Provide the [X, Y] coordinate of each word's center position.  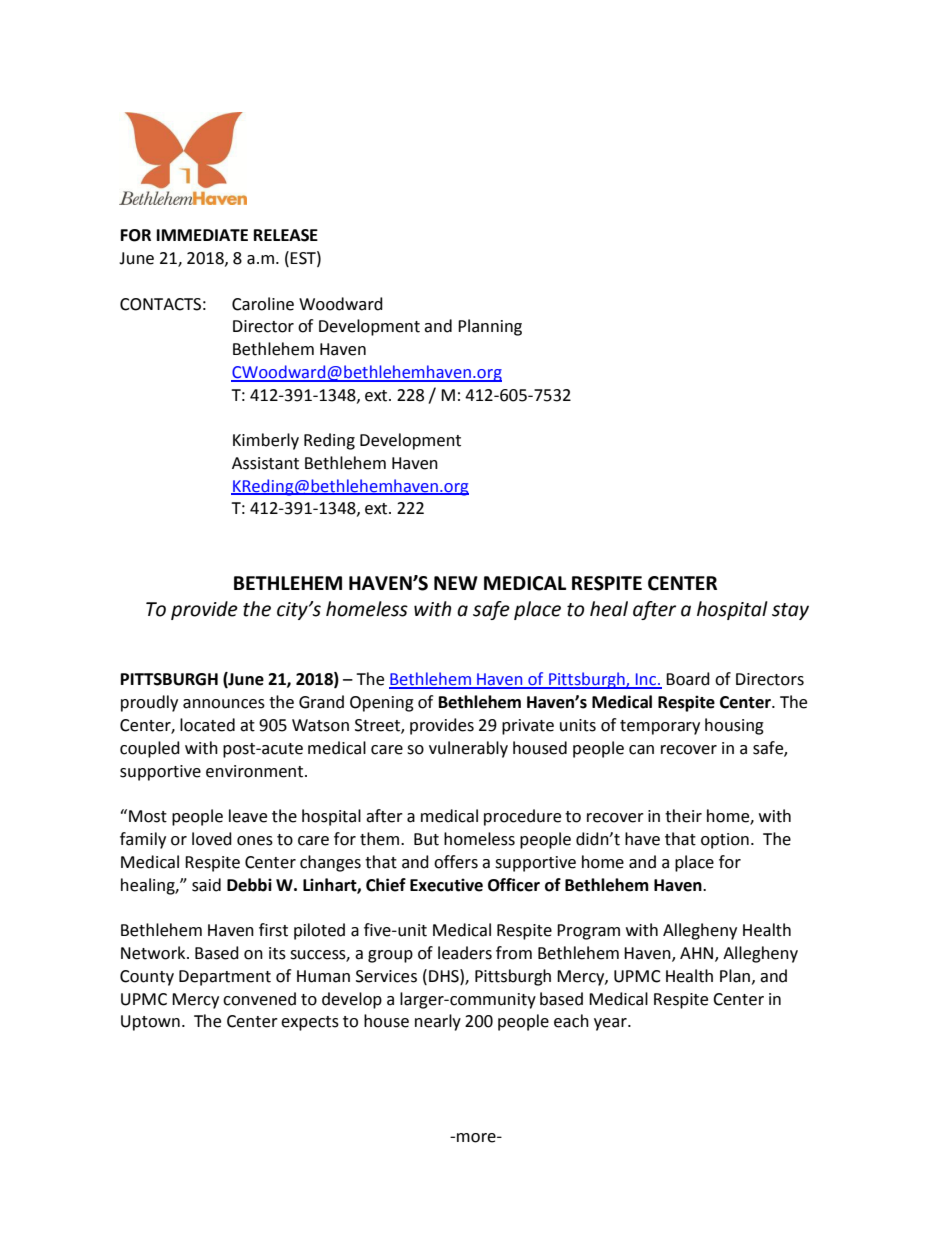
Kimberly [266, 441]
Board [688, 679]
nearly [438, 1022]
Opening [382, 704]
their [683, 816]
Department [225, 978]
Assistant [265, 463]
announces [224, 704]
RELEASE [286, 235]
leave [248, 816]
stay [790, 611]
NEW [456, 583]
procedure [522, 817]
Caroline [263, 304]
